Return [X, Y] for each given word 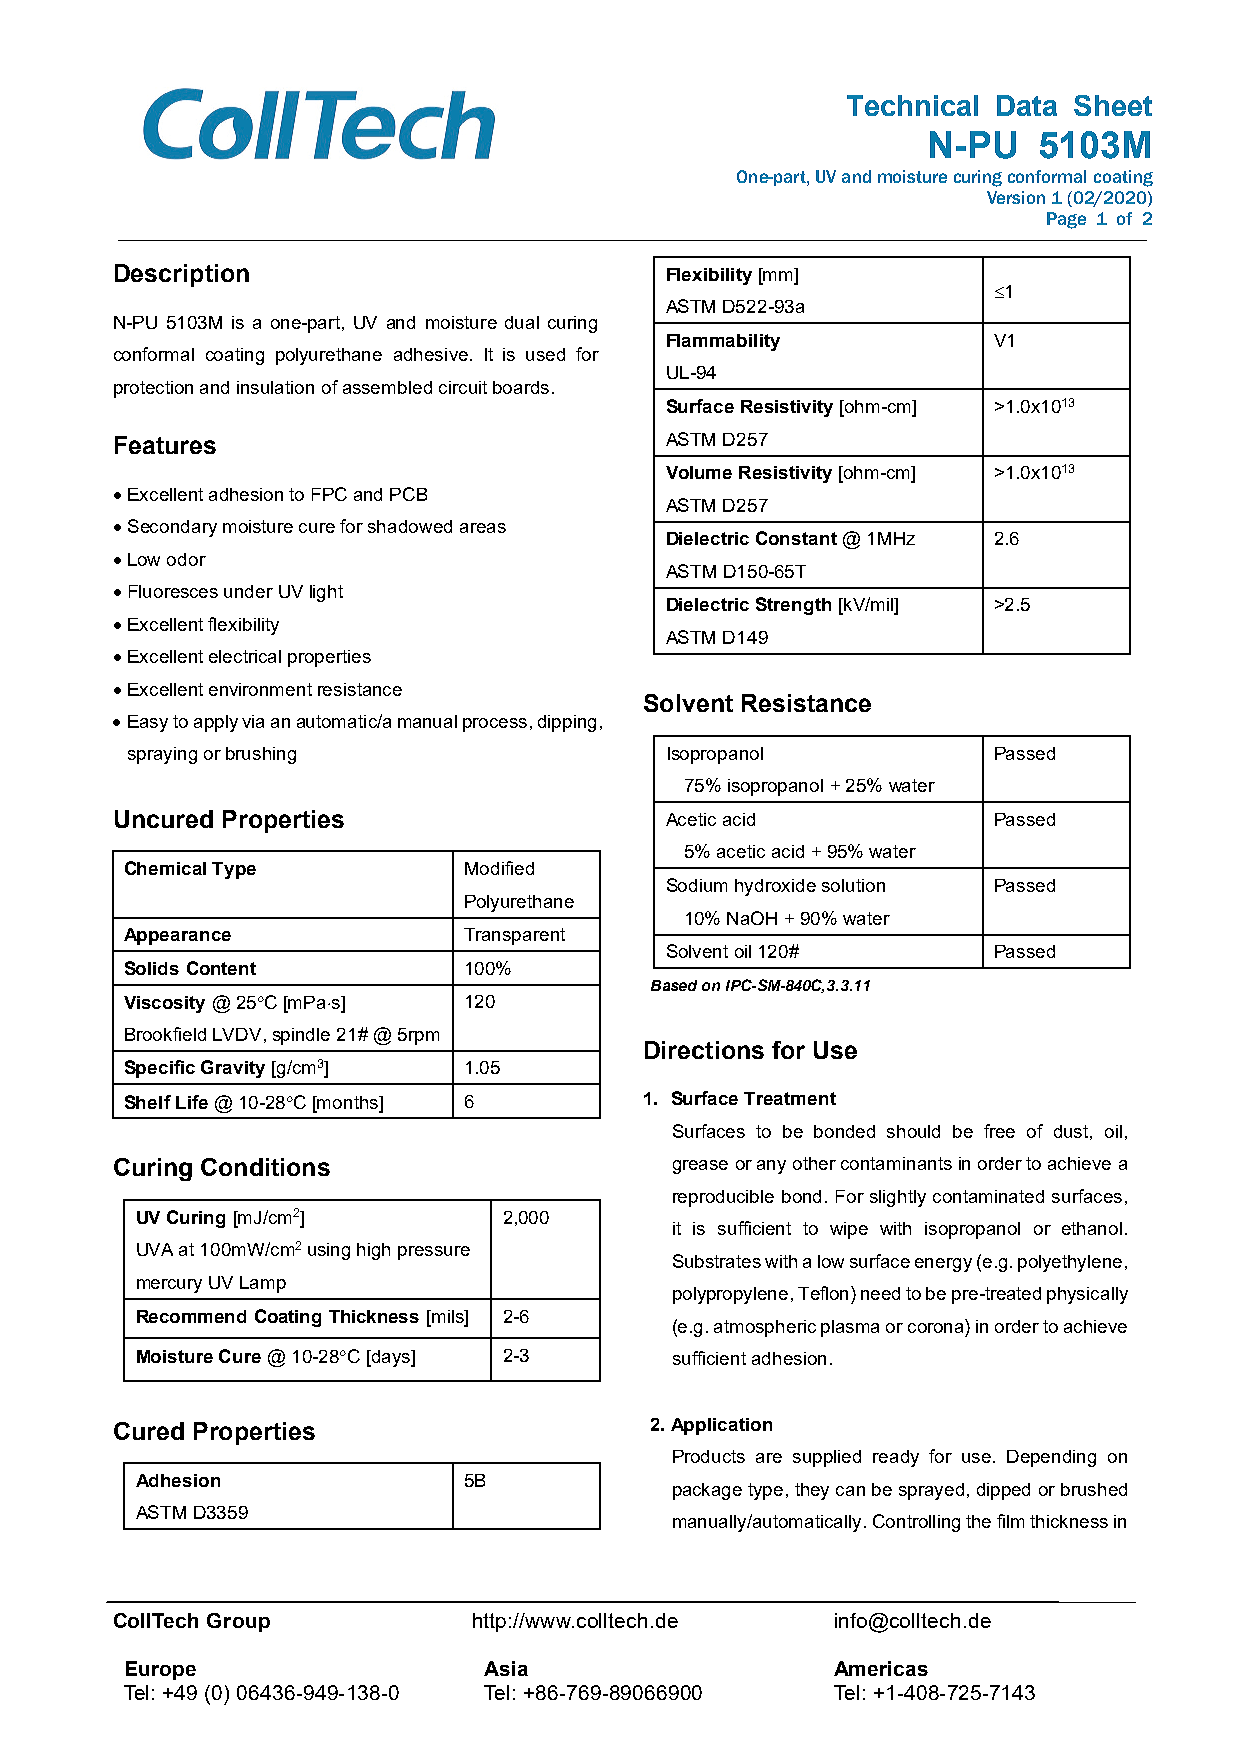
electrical [245, 656]
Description [182, 275]
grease [700, 1167]
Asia [506, 1668]
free [999, 1131]
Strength [793, 606]
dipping [567, 723]
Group [238, 1622]
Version [1016, 197]
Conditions [265, 1167]
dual [522, 322]
